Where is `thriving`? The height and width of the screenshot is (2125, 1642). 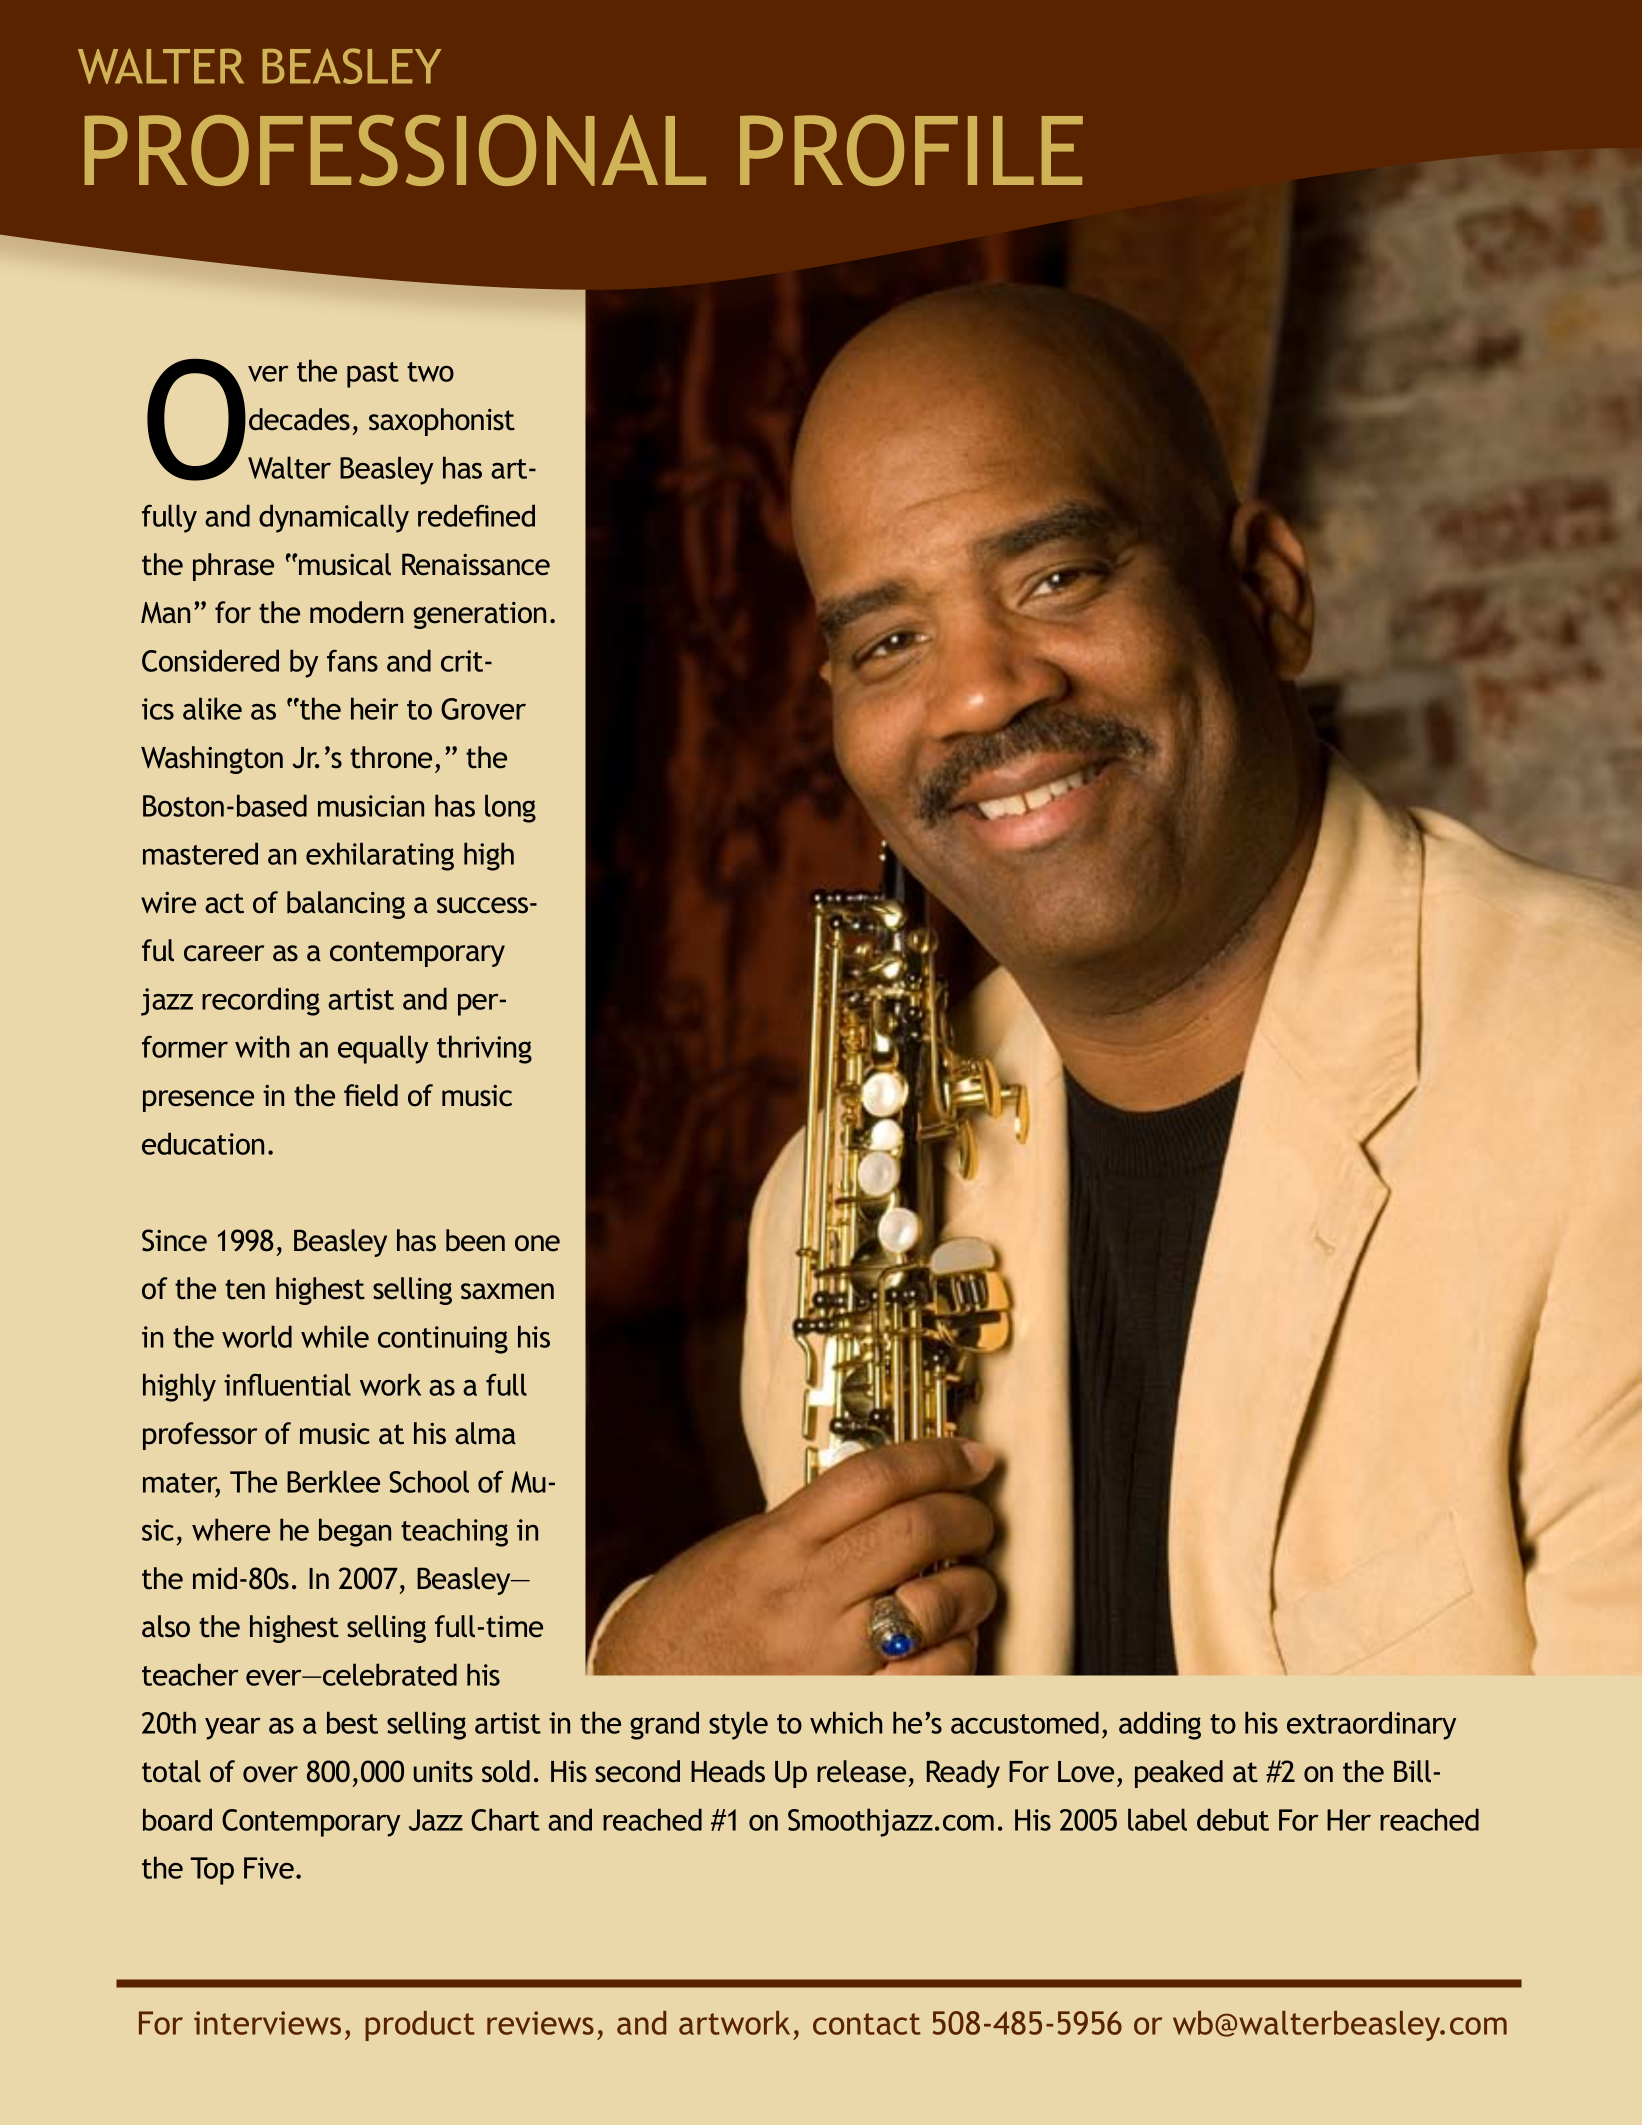
thriving is located at coordinates (484, 1049).
